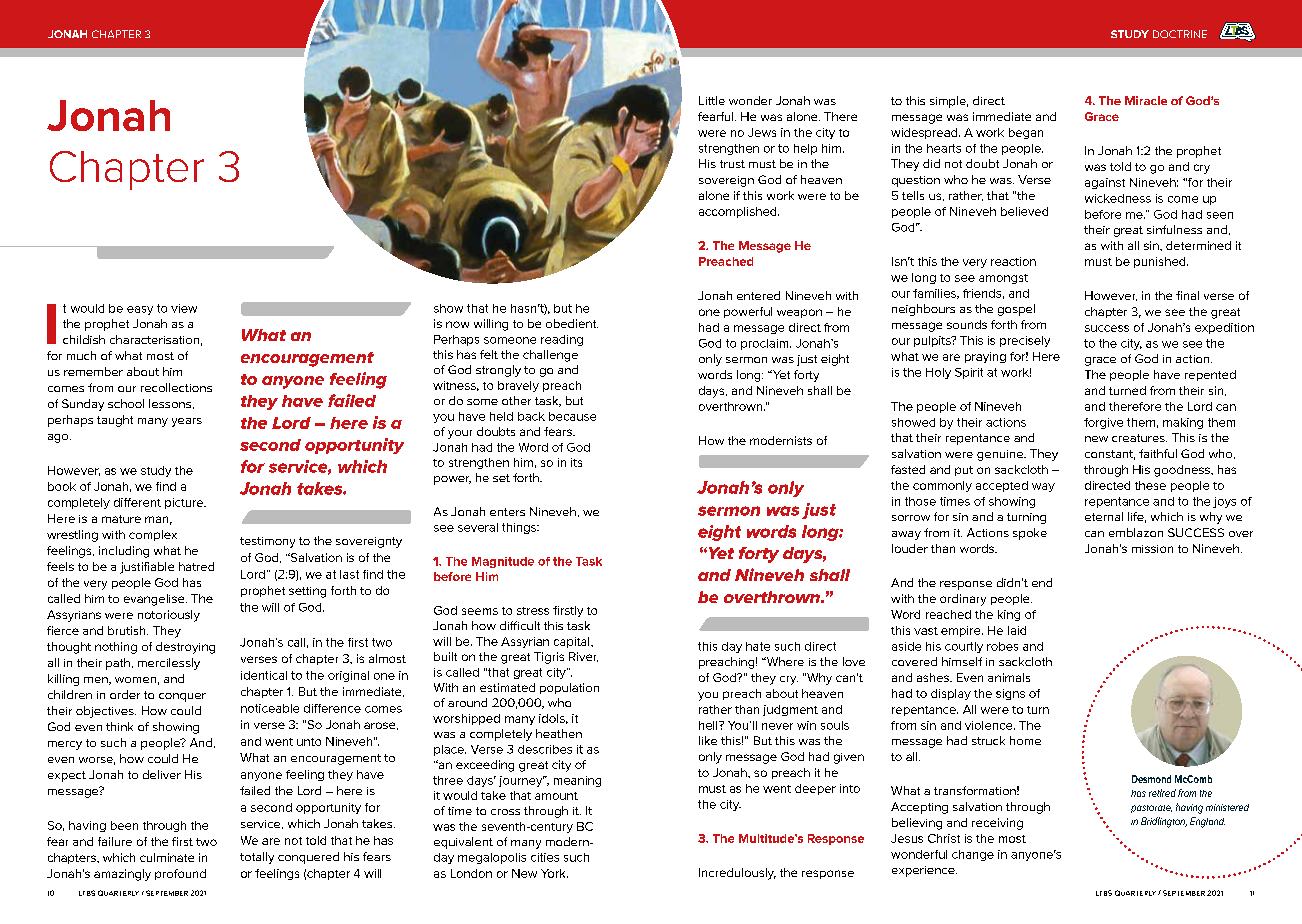  Describe the element at coordinates (167, 857) in the page. I see `culminate` at that location.
